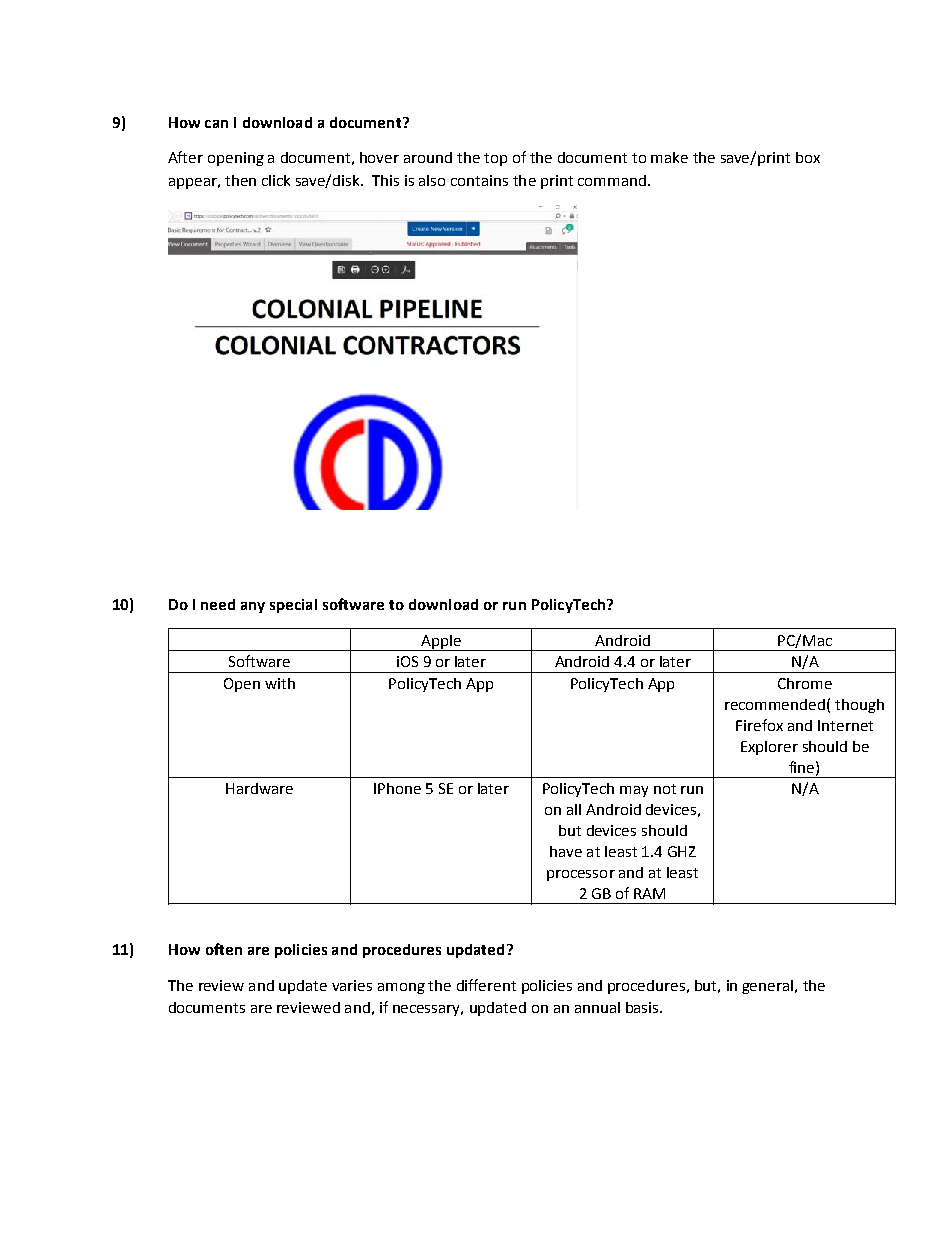 This image has width=952, height=1233. I want to click on any, so click(253, 607).
